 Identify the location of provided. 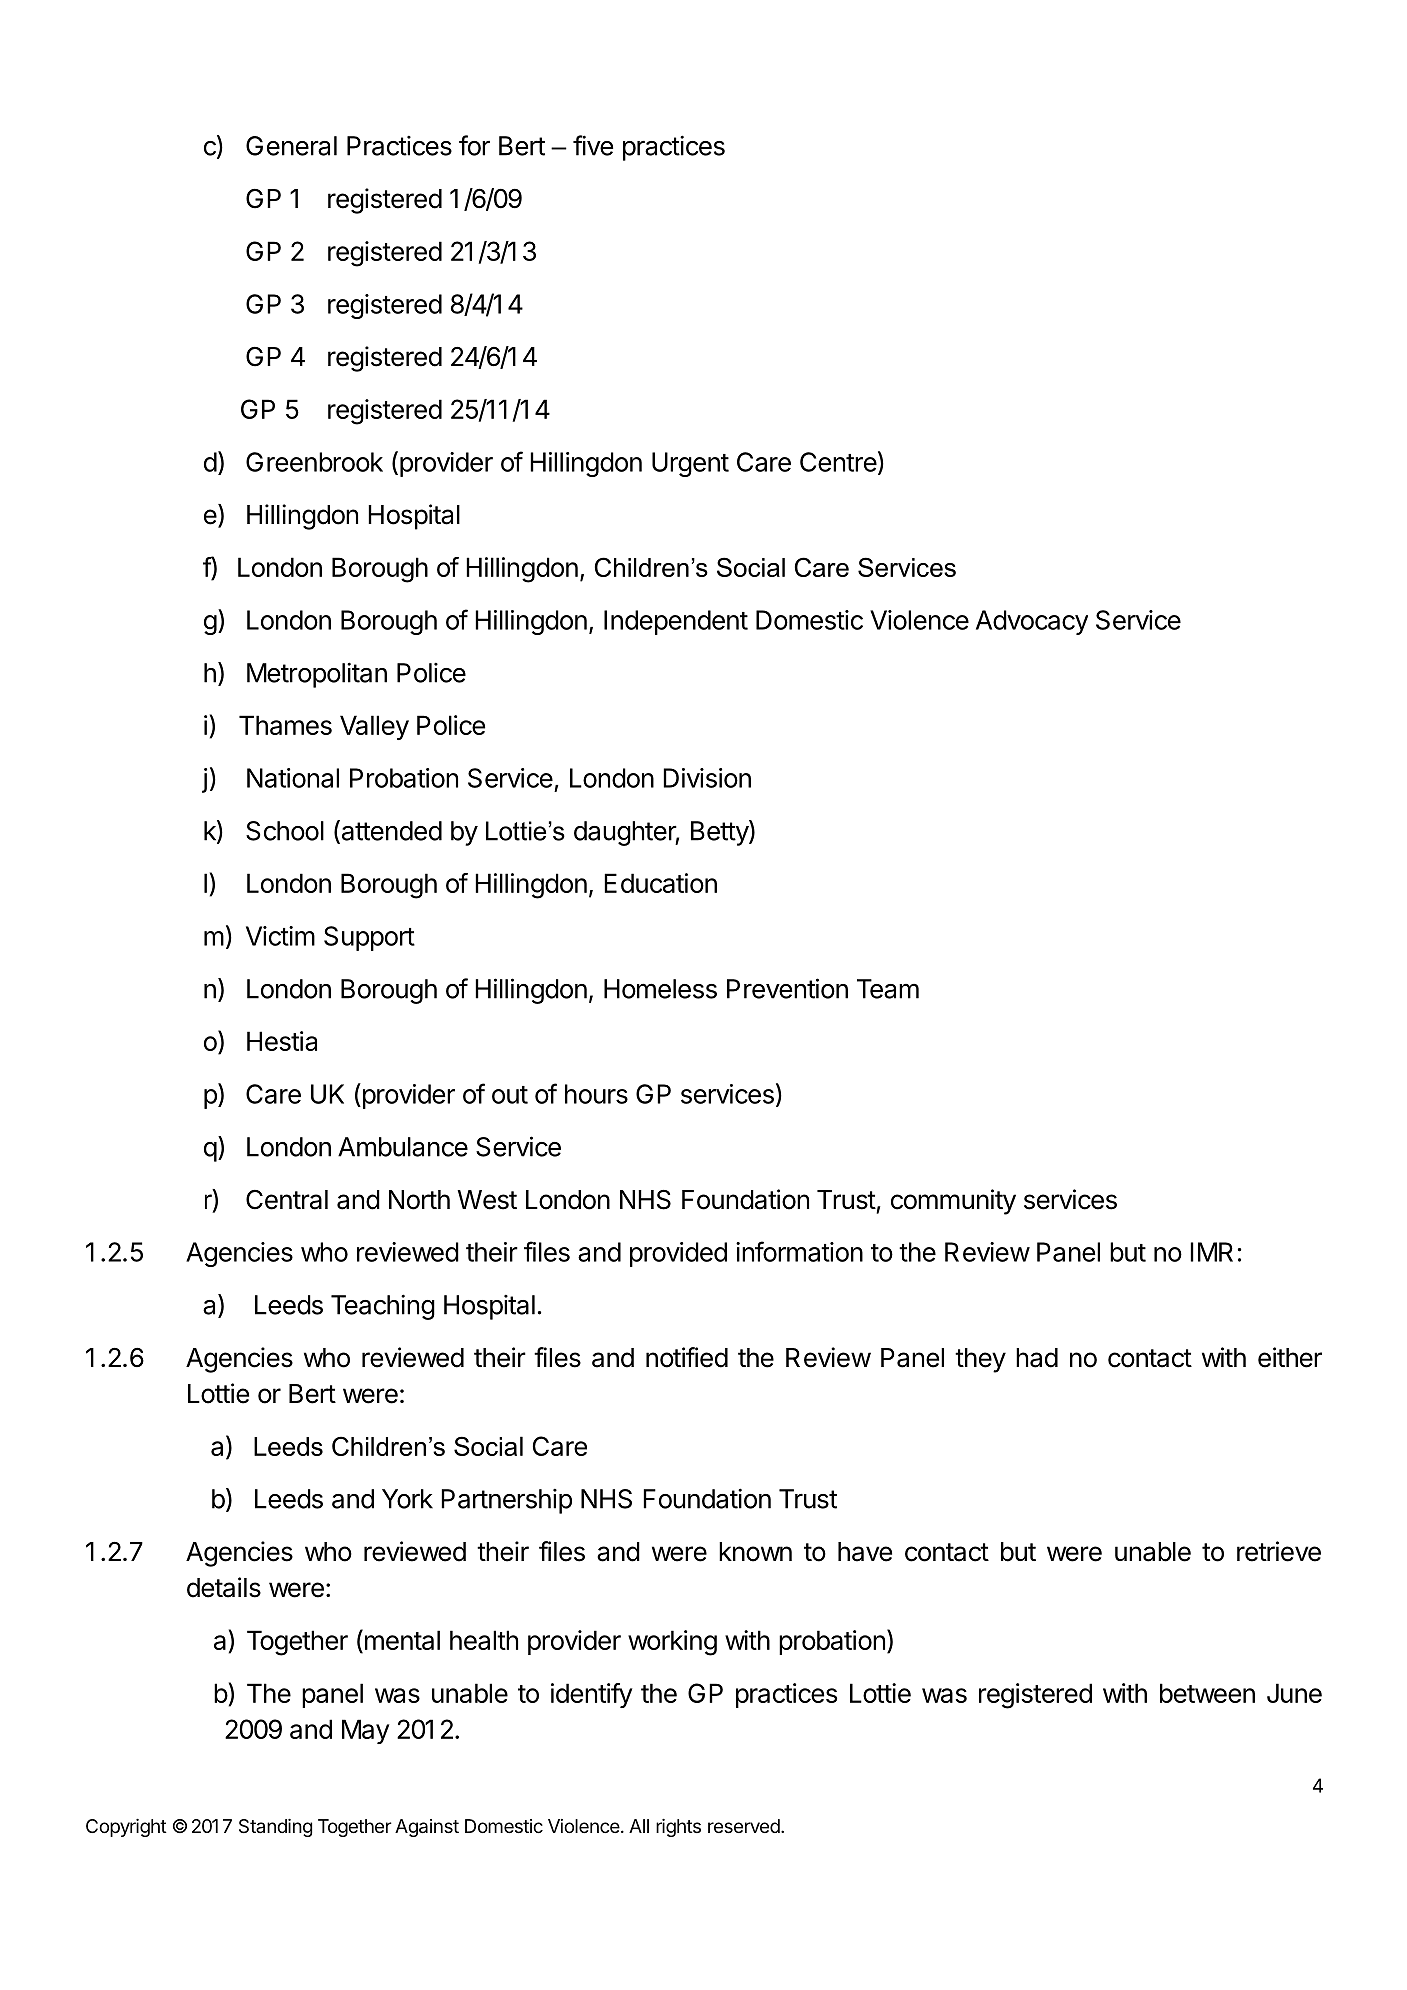
(678, 1254).
